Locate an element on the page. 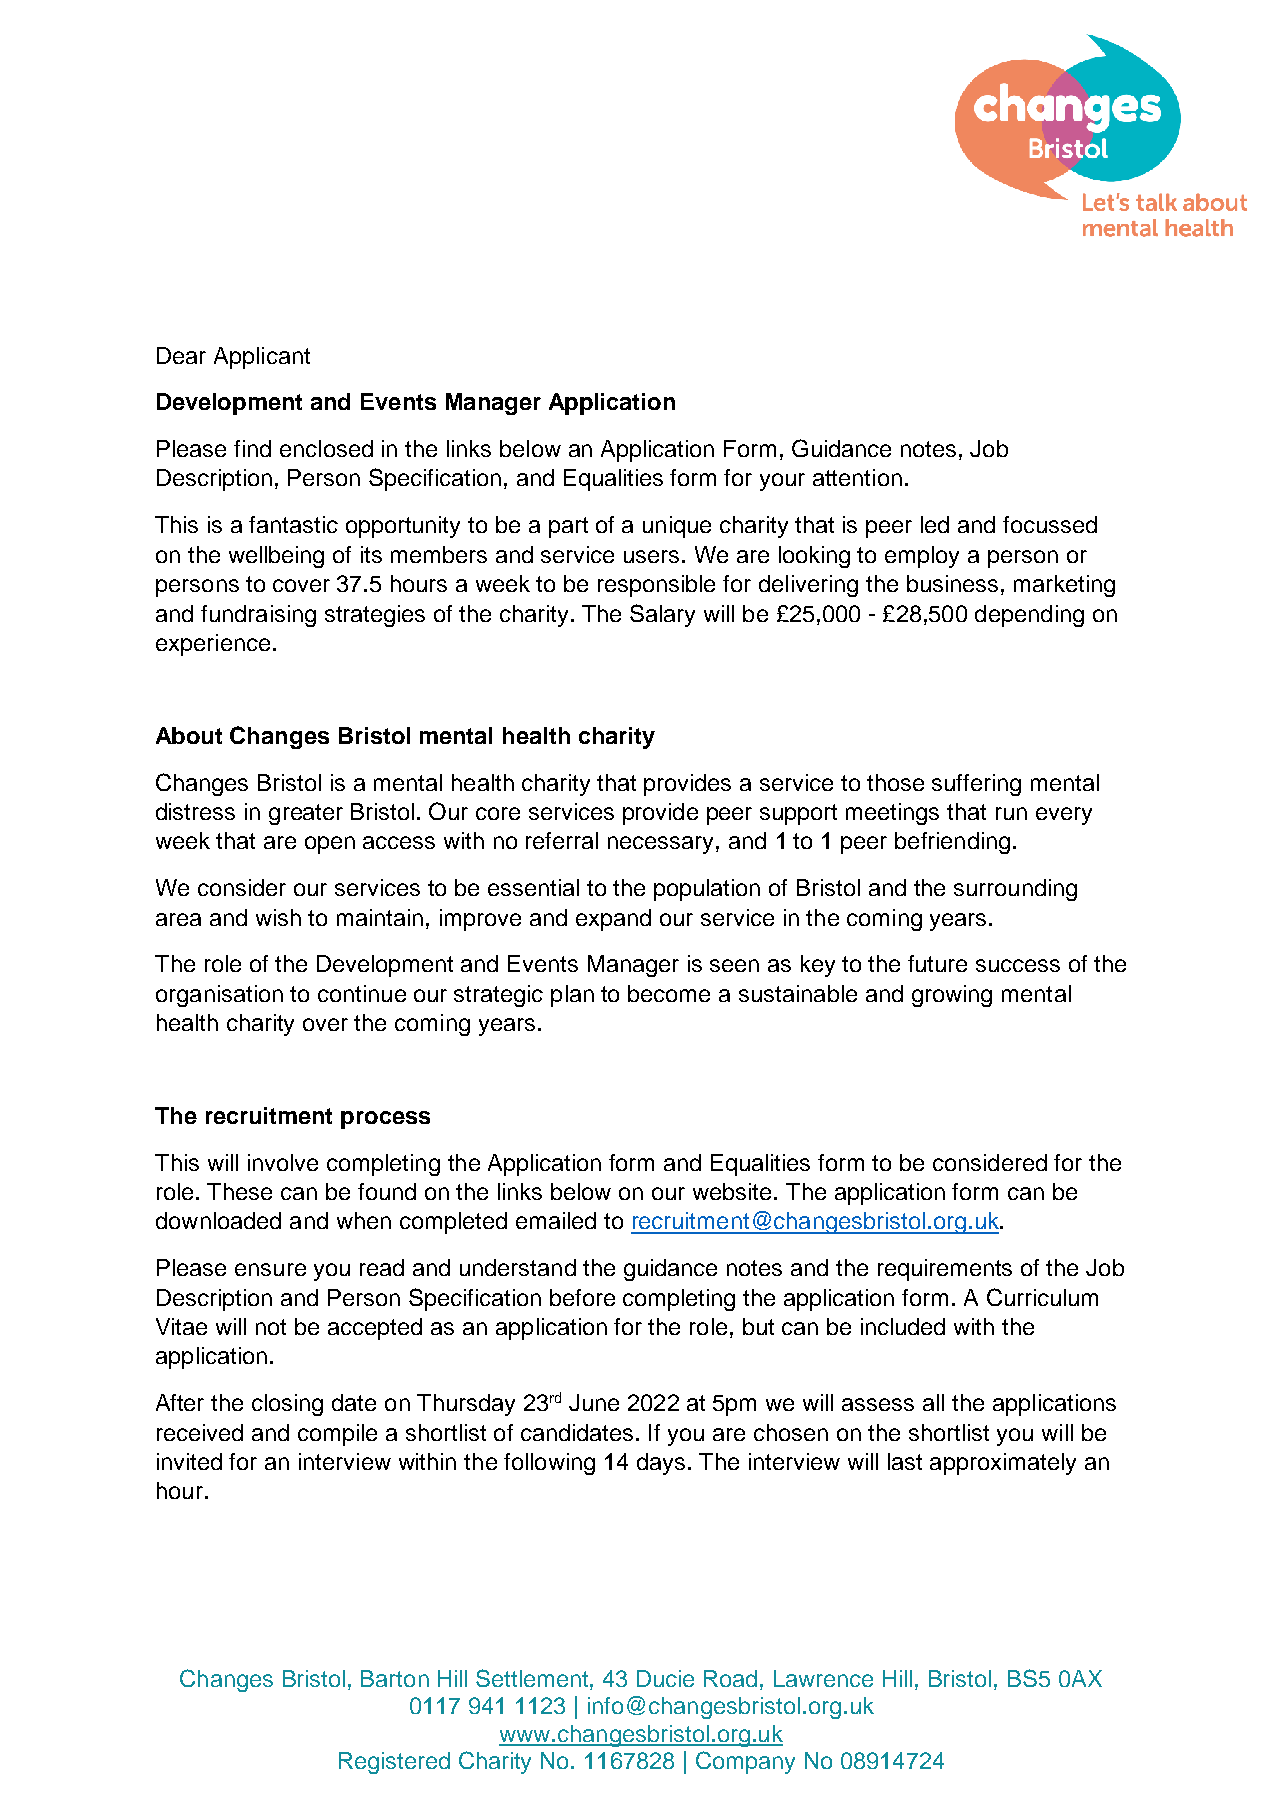  part is located at coordinates (568, 527).
